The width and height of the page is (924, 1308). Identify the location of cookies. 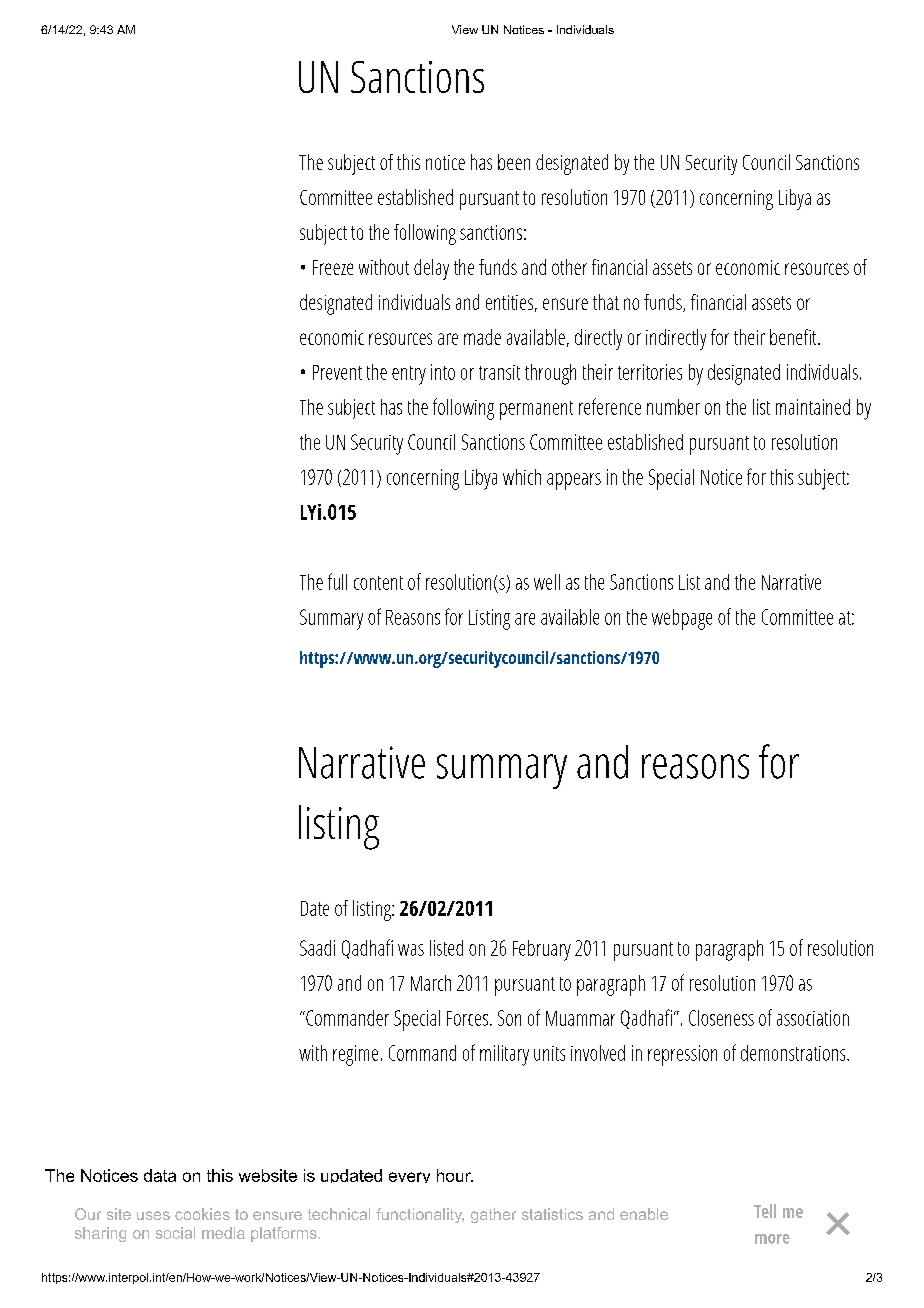
(202, 1214).
